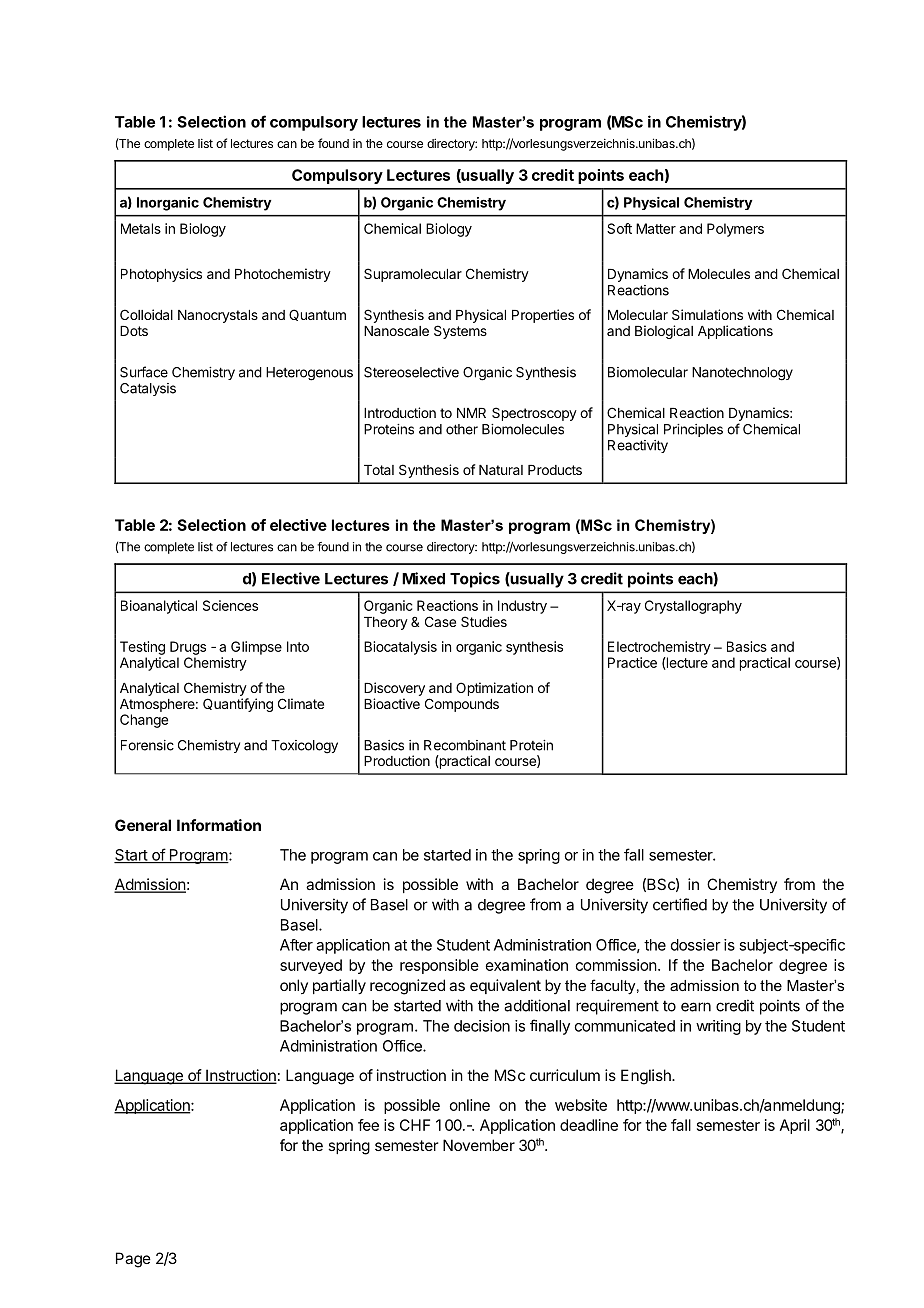  Describe the element at coordinates (632, 662) in the page. I see `Practice` at that location.
